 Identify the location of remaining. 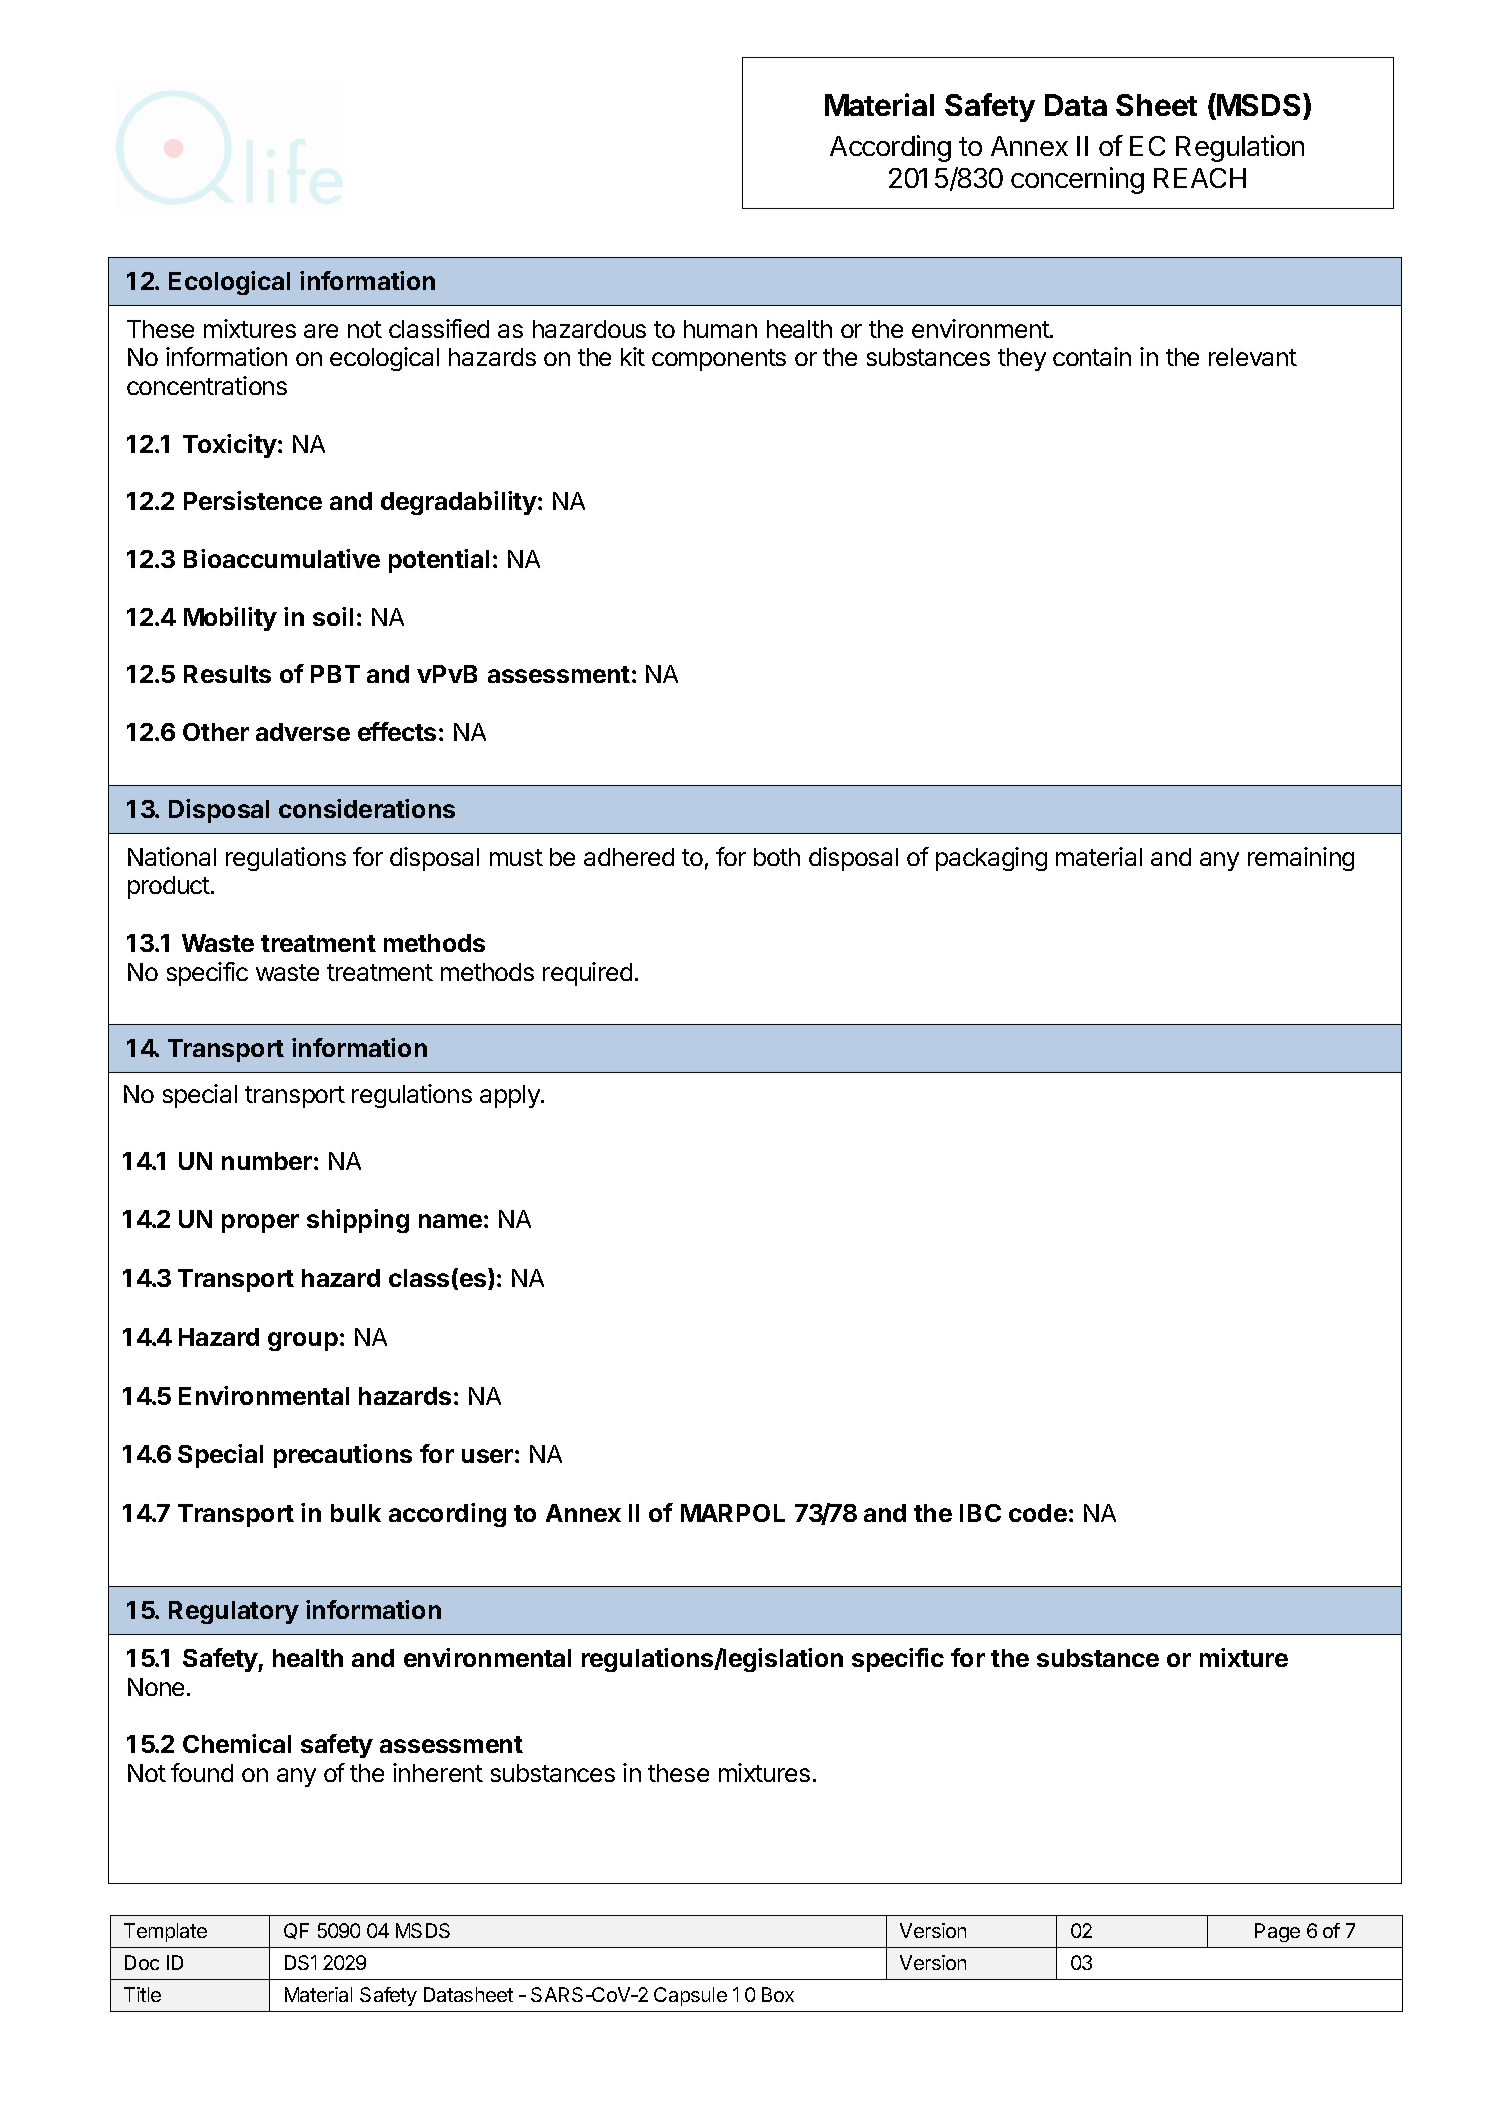
(1301, 859).
